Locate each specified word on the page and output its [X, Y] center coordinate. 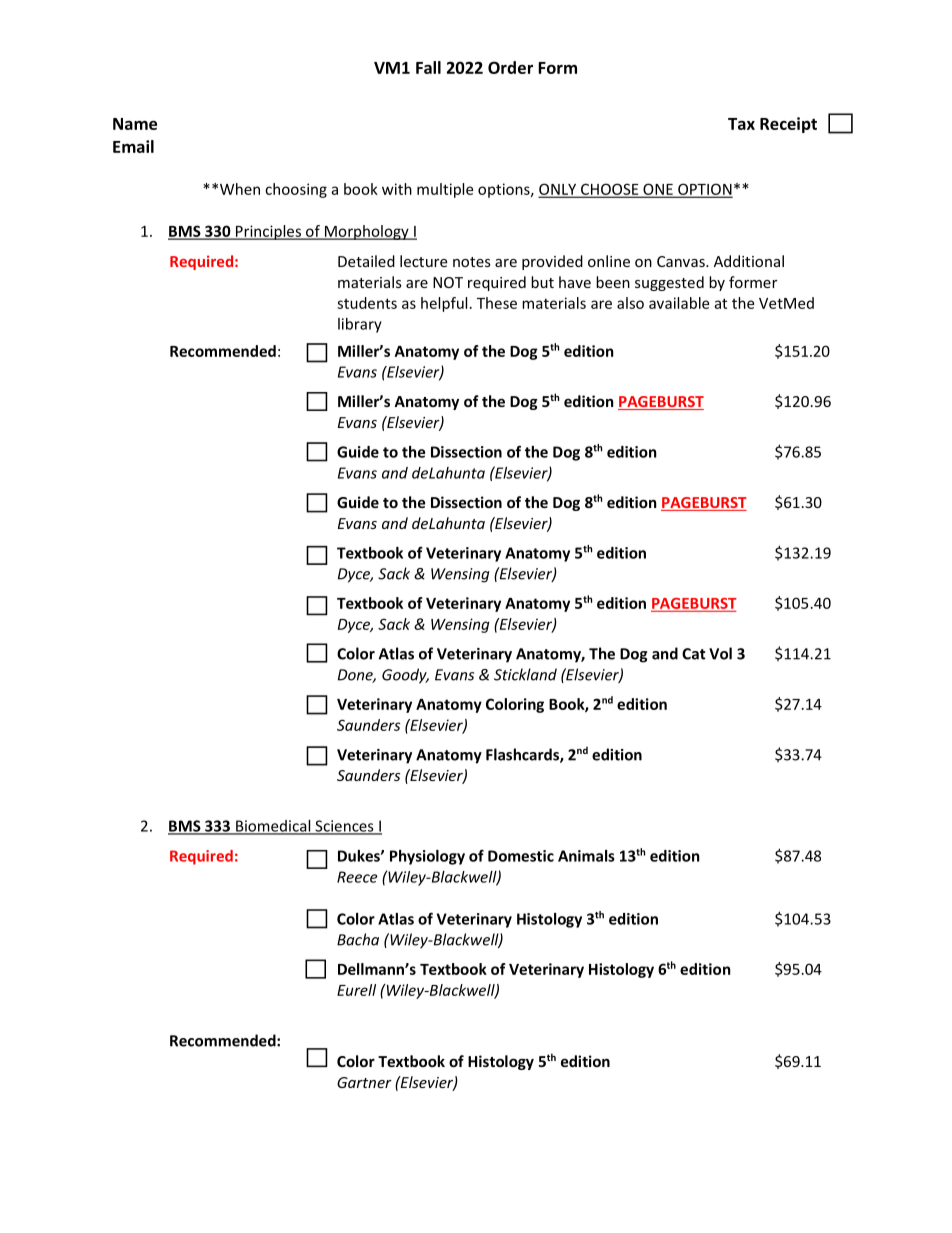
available [679, 303]
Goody [405, 676]
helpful [444, 304]
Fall [428, 67]
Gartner [364, 1082]
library [360, 325]
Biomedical [273, 827]
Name [135, 124]
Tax [741, 124]
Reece [357, 877]
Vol [720, 653]
